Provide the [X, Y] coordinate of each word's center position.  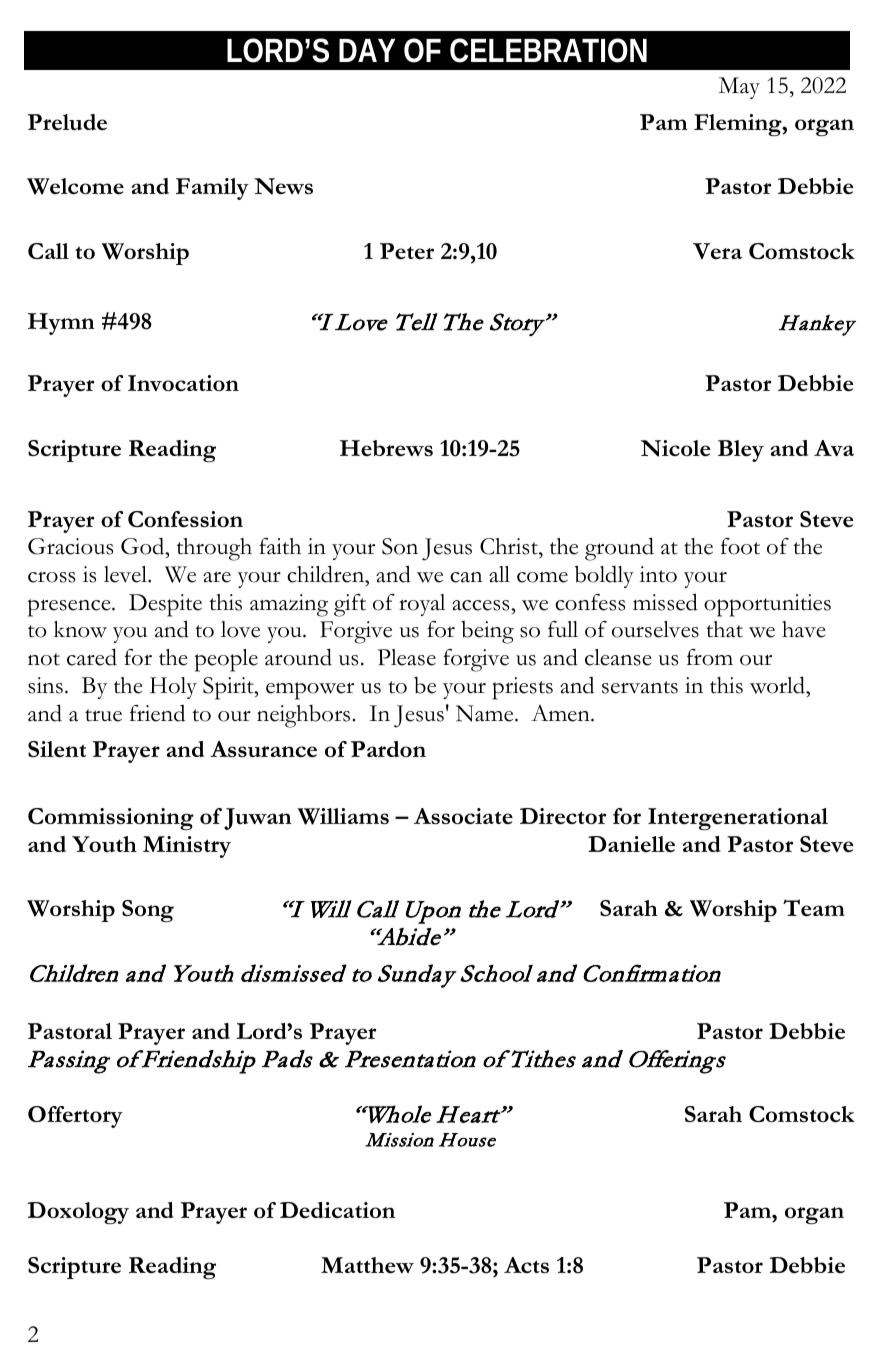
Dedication [337, 1210]
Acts [526, 1265]
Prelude [67, 122]
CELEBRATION [548, 50]
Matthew [367, 1265]
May [739, 88]
